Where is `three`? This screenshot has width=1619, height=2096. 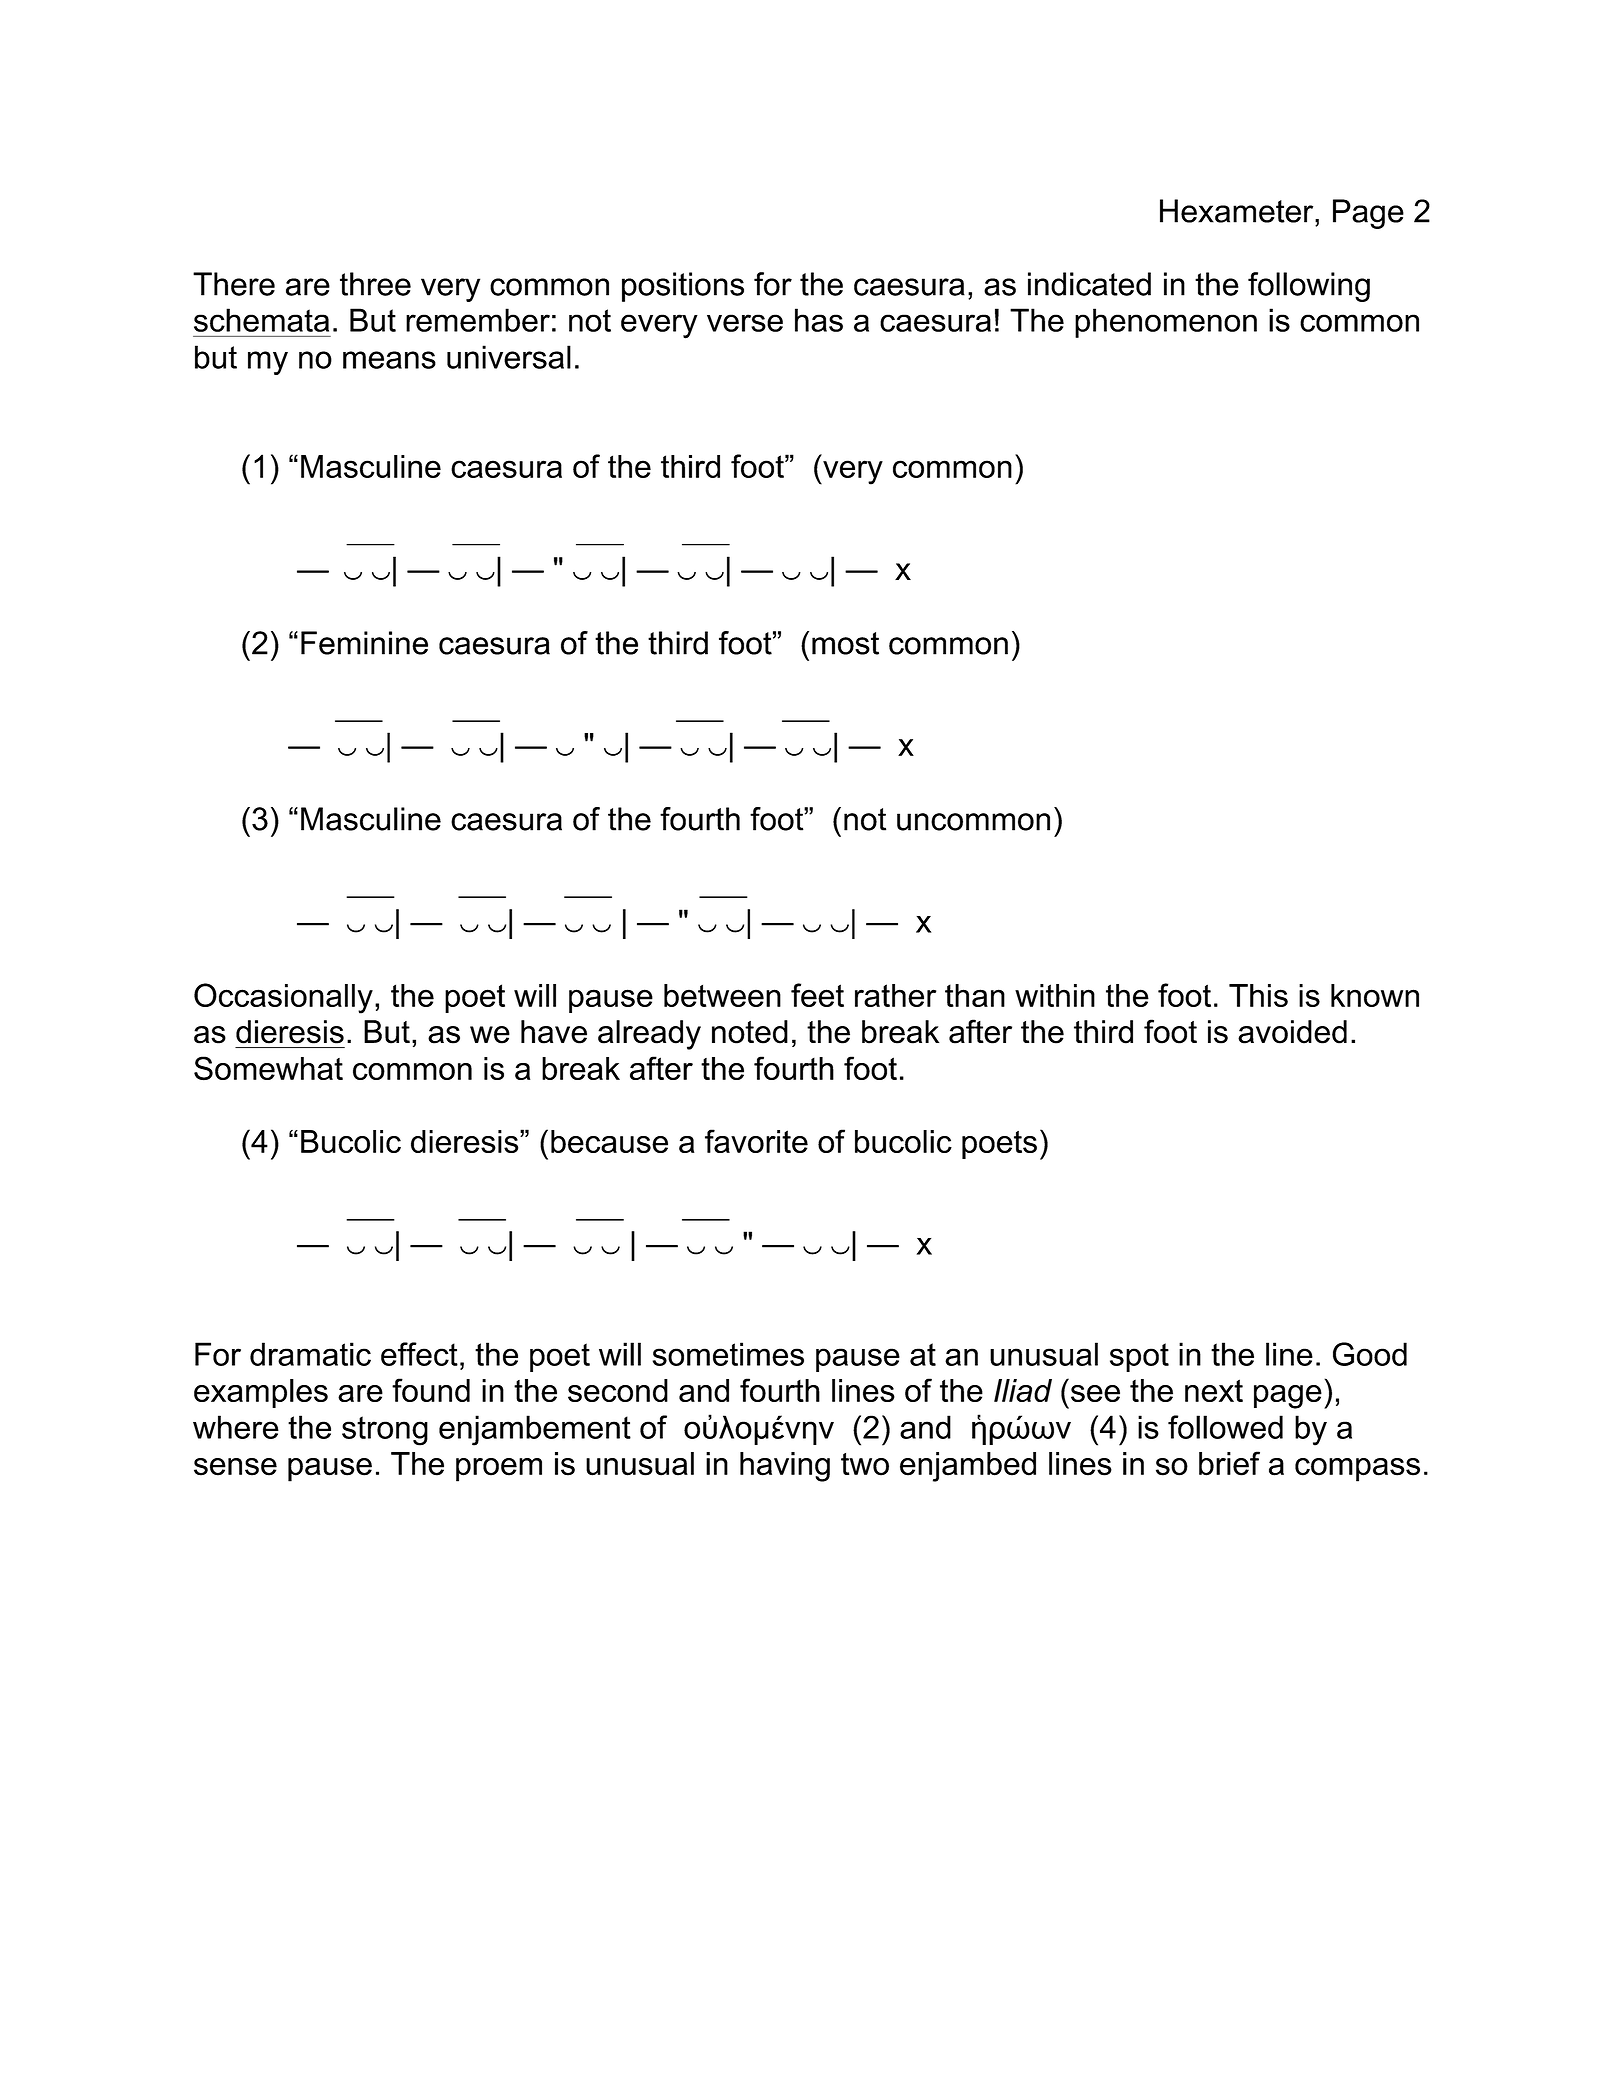
three is located at coordinates (375, 284).
